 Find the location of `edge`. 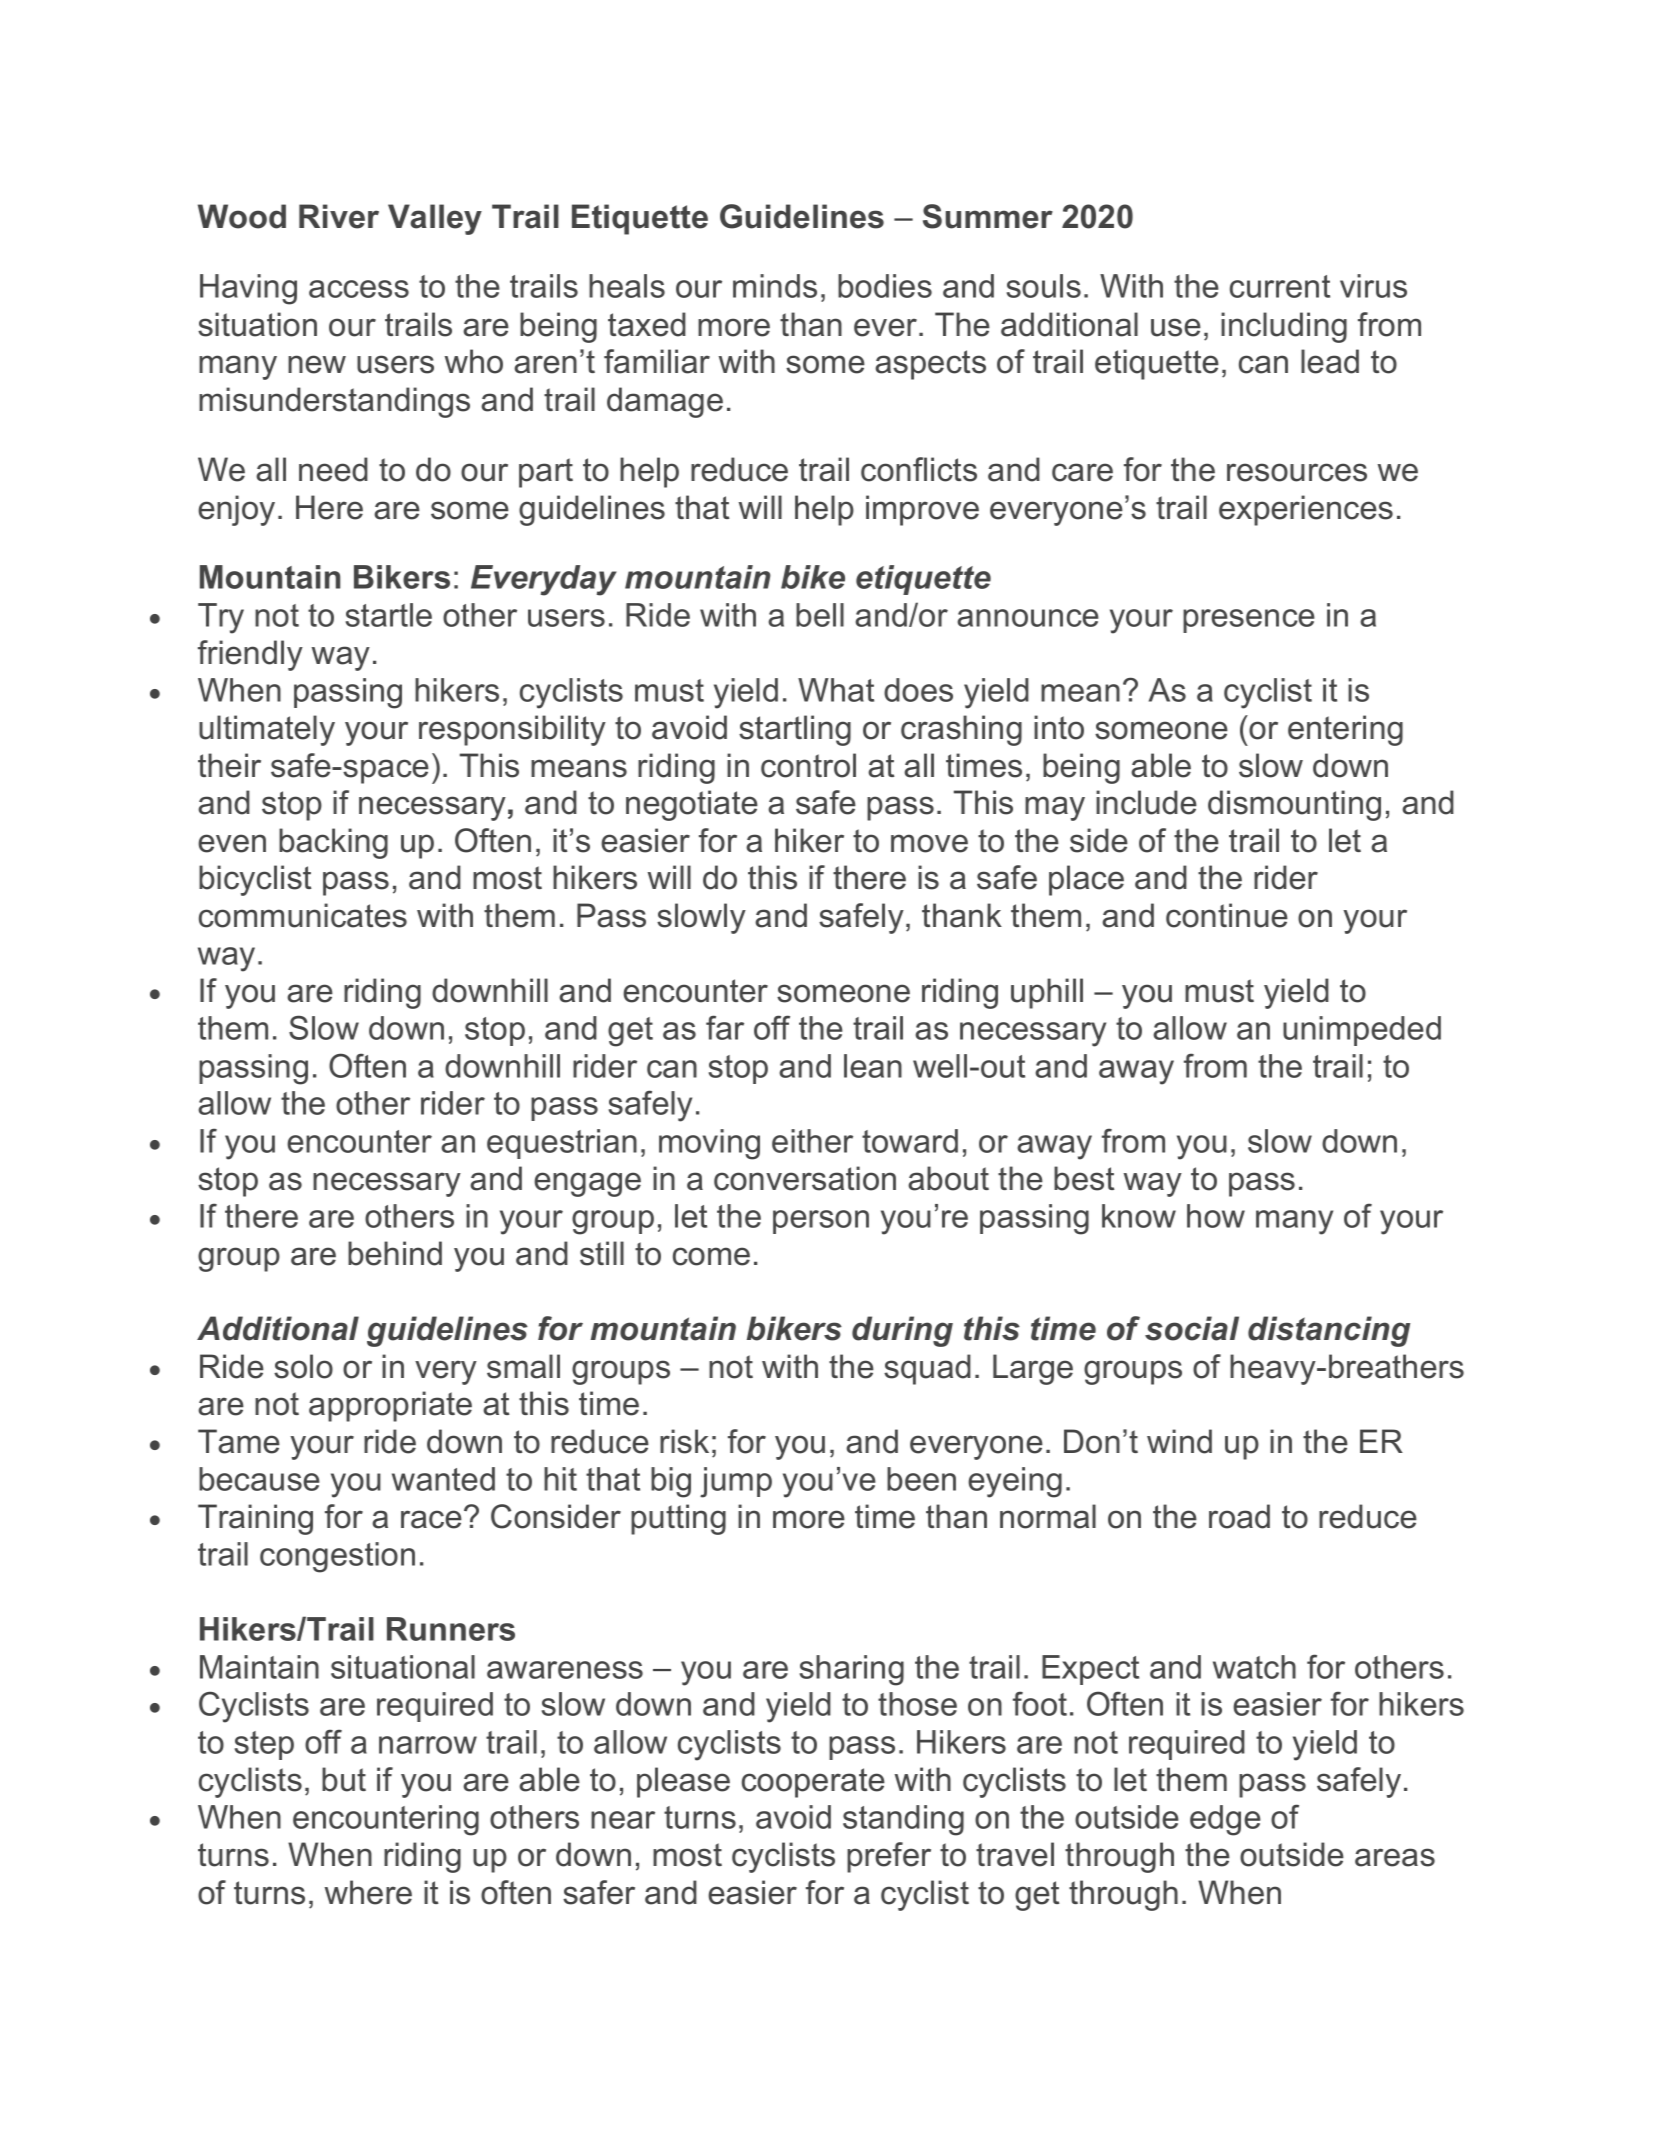

edge is located at coordinates (1225, 1820).
